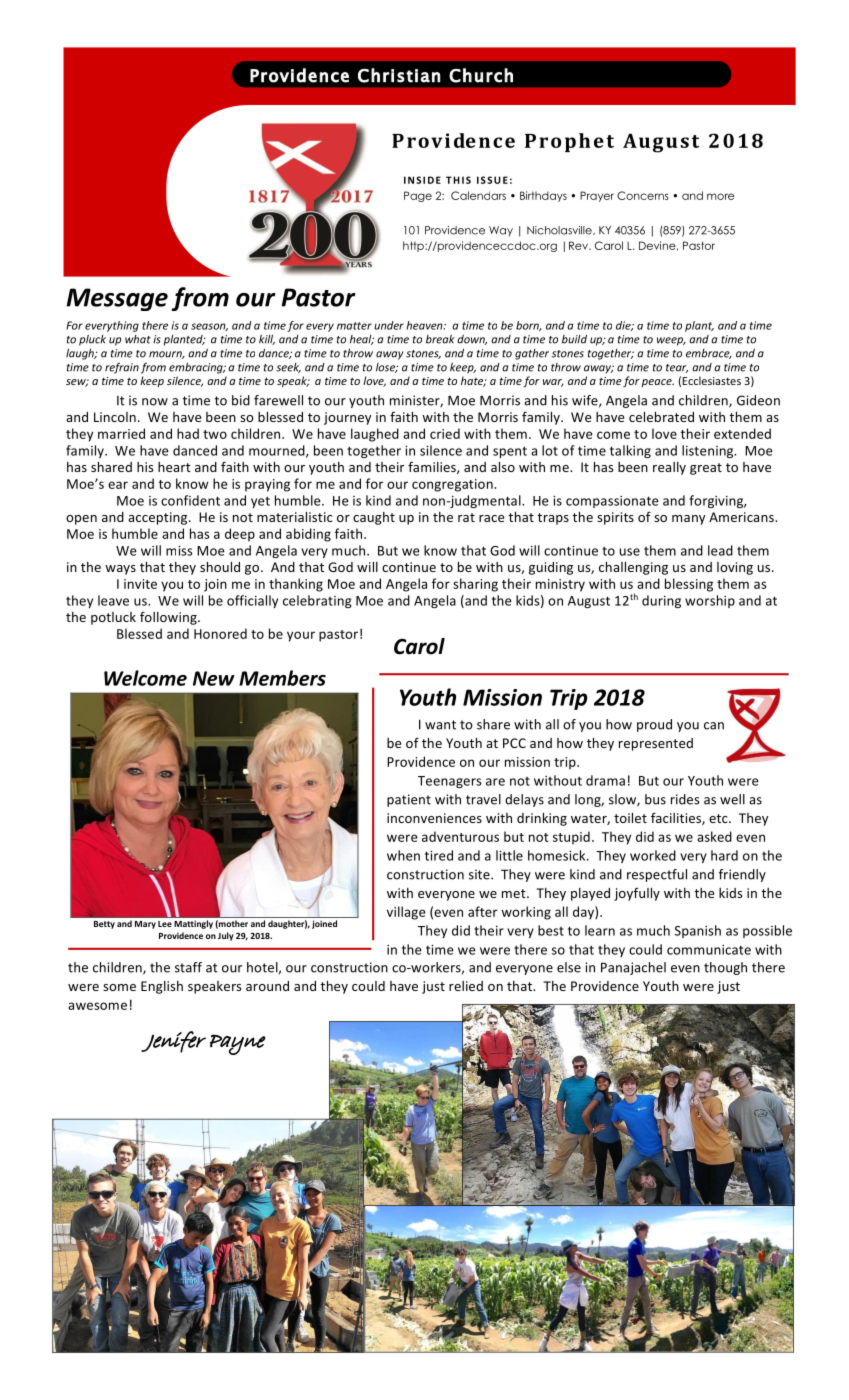 The height and width of the screenshot is (1400, 849). What do you see at coordinates (481, 75) in the screenshot?
I see `Church` at bounding box center [481, 75].
